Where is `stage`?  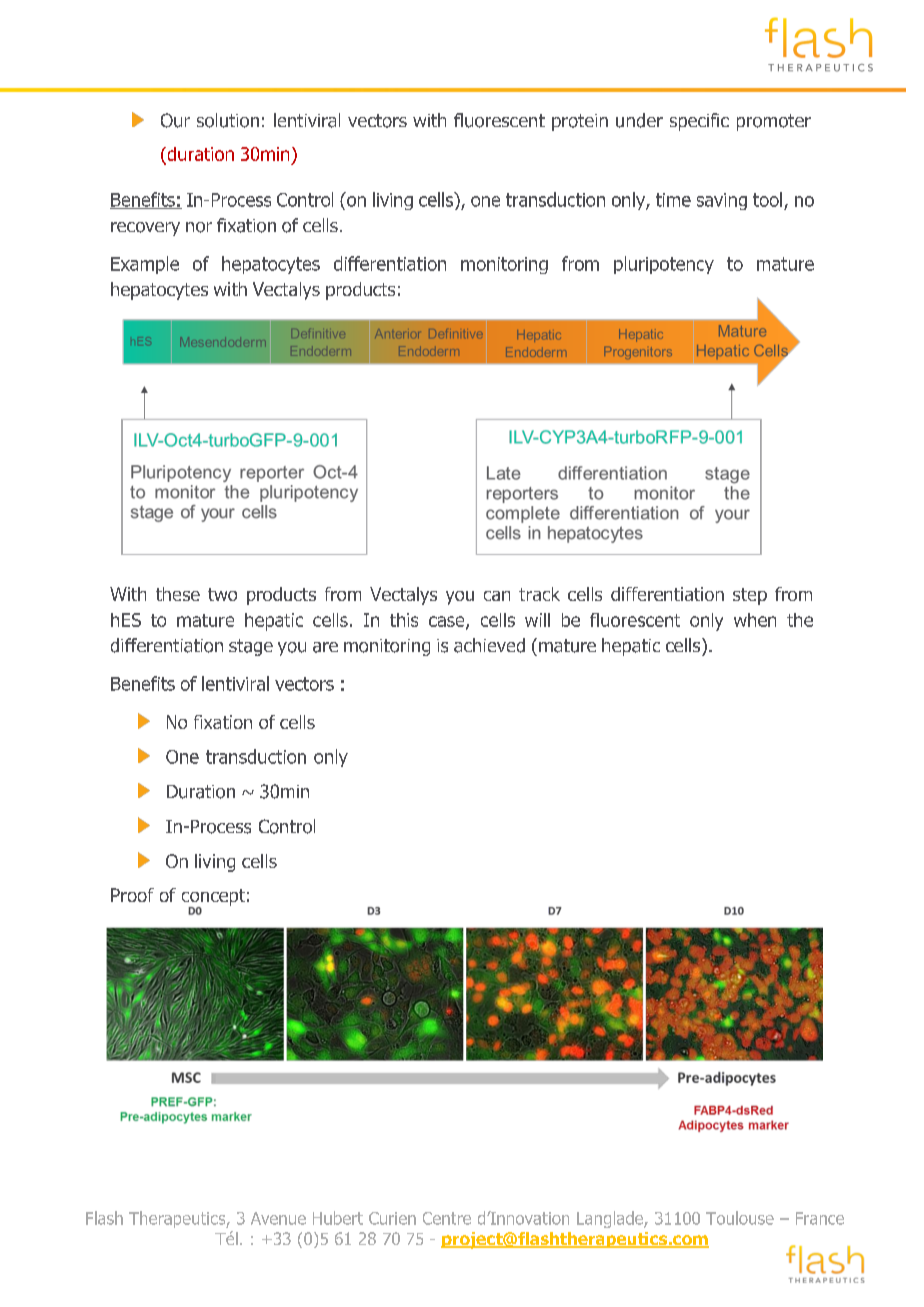
stage is located at coordinates (251, 647).
